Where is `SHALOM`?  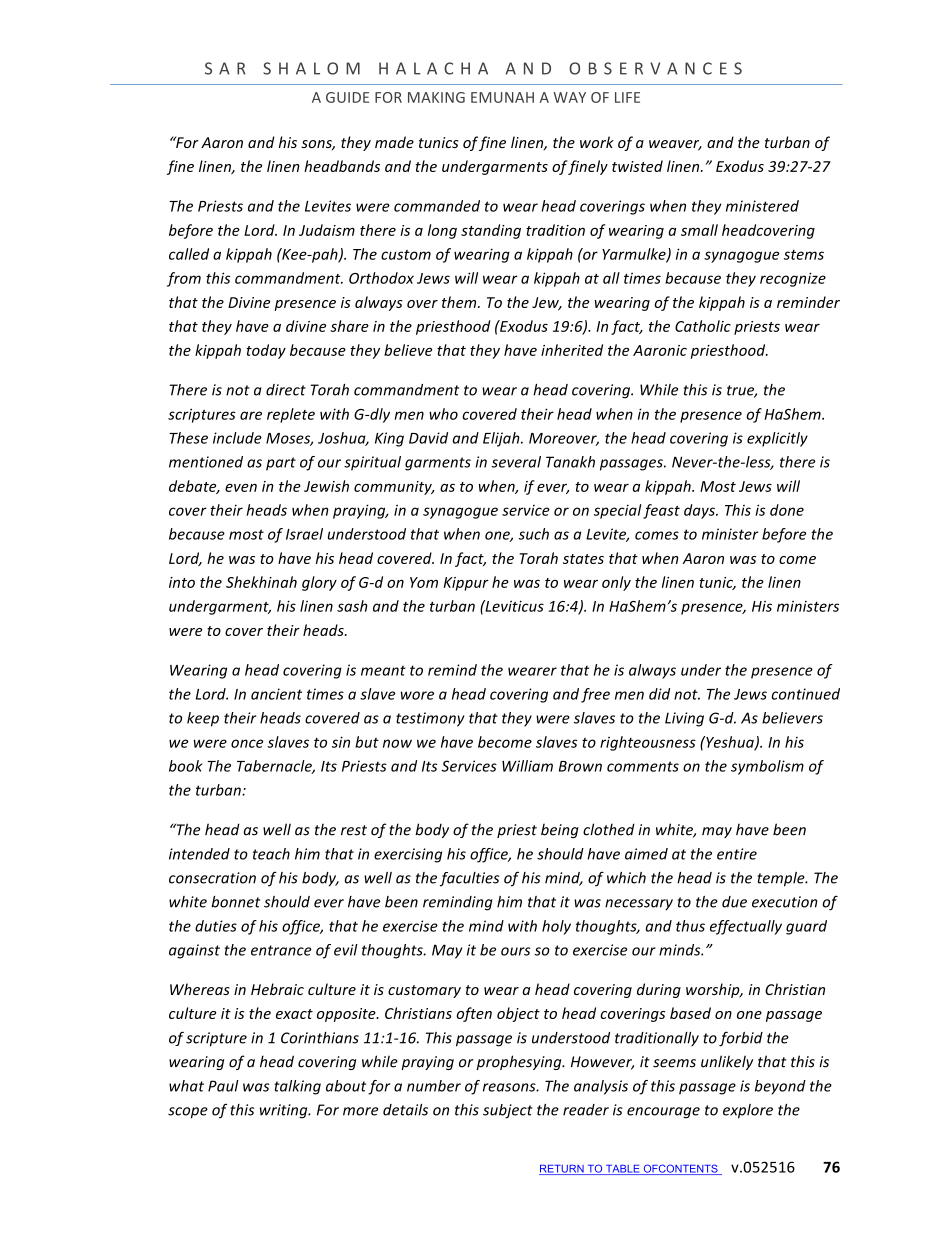
SHALOM is located at coordinates (311, 68).
